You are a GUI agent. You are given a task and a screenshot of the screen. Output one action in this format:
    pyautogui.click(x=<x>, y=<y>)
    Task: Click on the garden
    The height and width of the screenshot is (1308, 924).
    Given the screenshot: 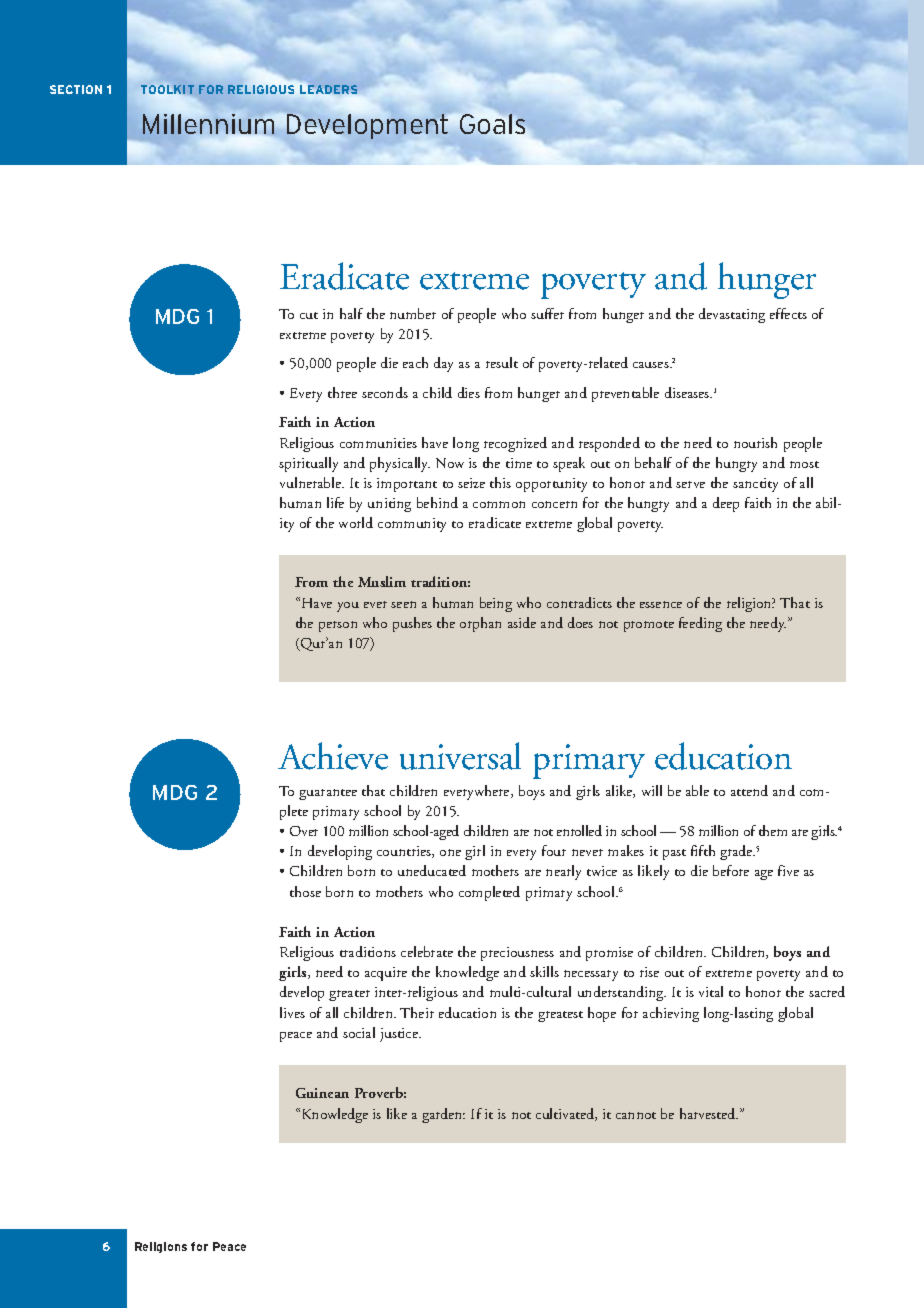 What is the action you would take?
    pyautogui.click(x=443, y=1115)
